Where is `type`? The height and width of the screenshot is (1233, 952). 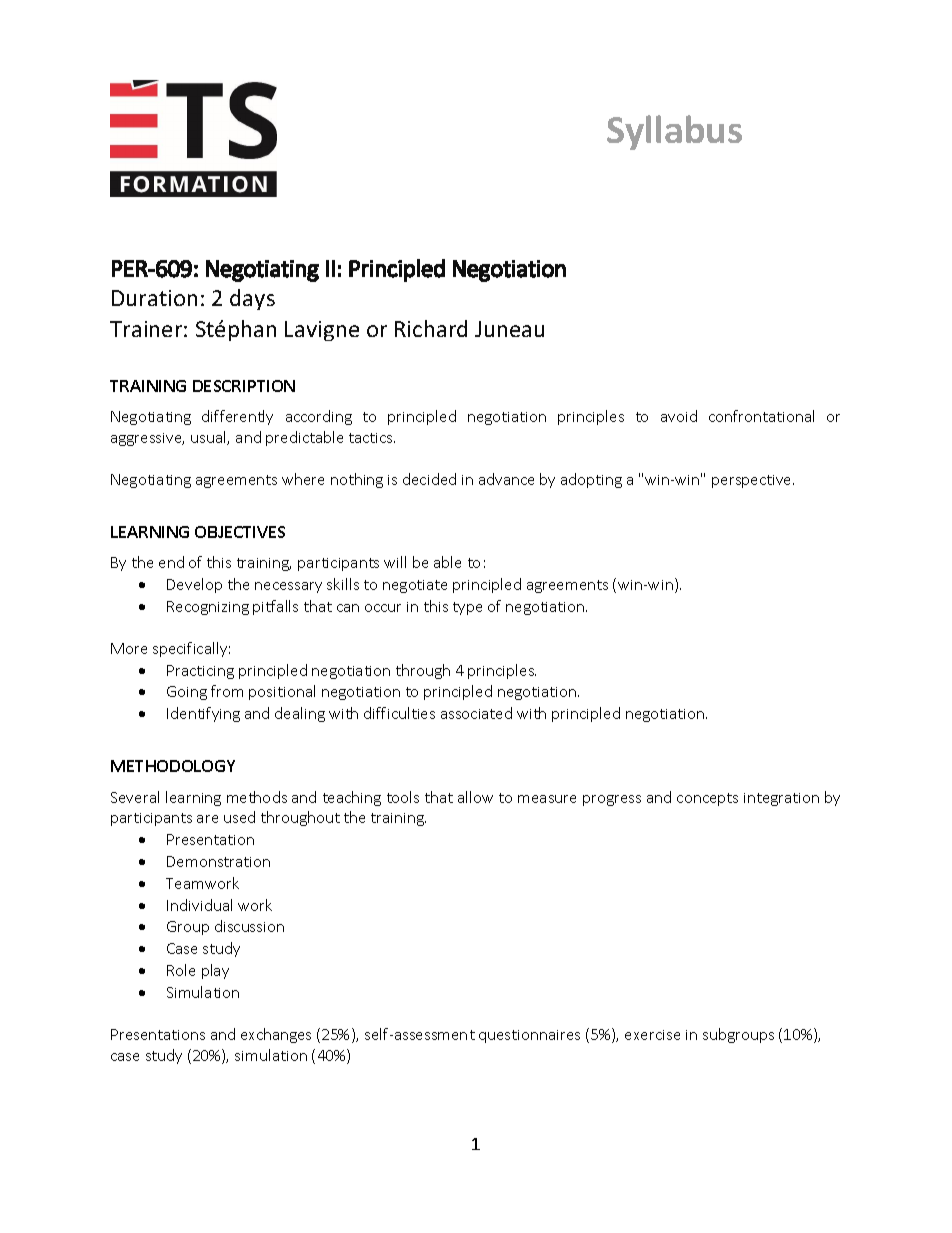
type is located at coordinates (467, 608).
